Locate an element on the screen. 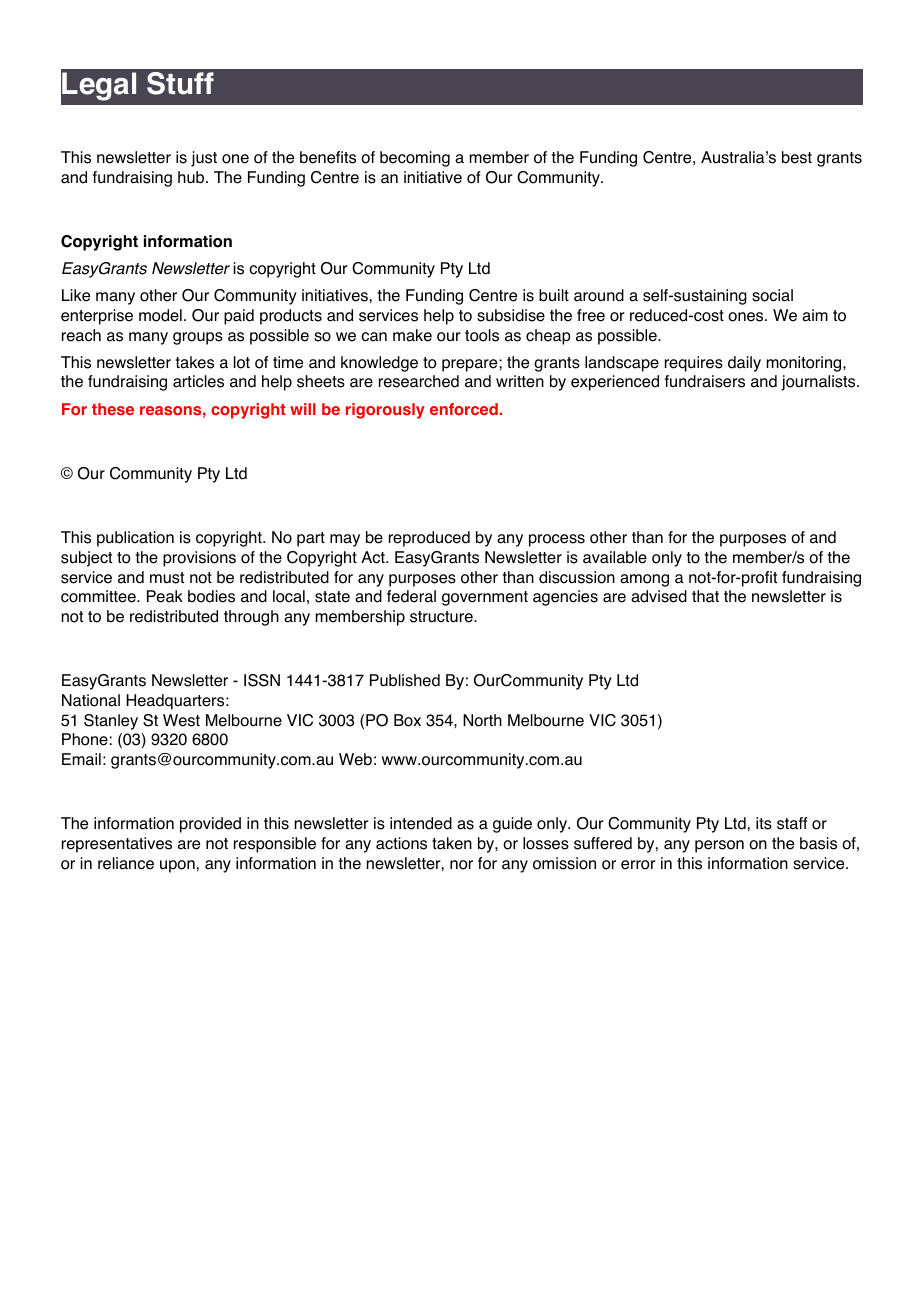 Image resolution: width=924 pixels, height=1308 pixels. ISSN is located at coordinates (262, 680).
